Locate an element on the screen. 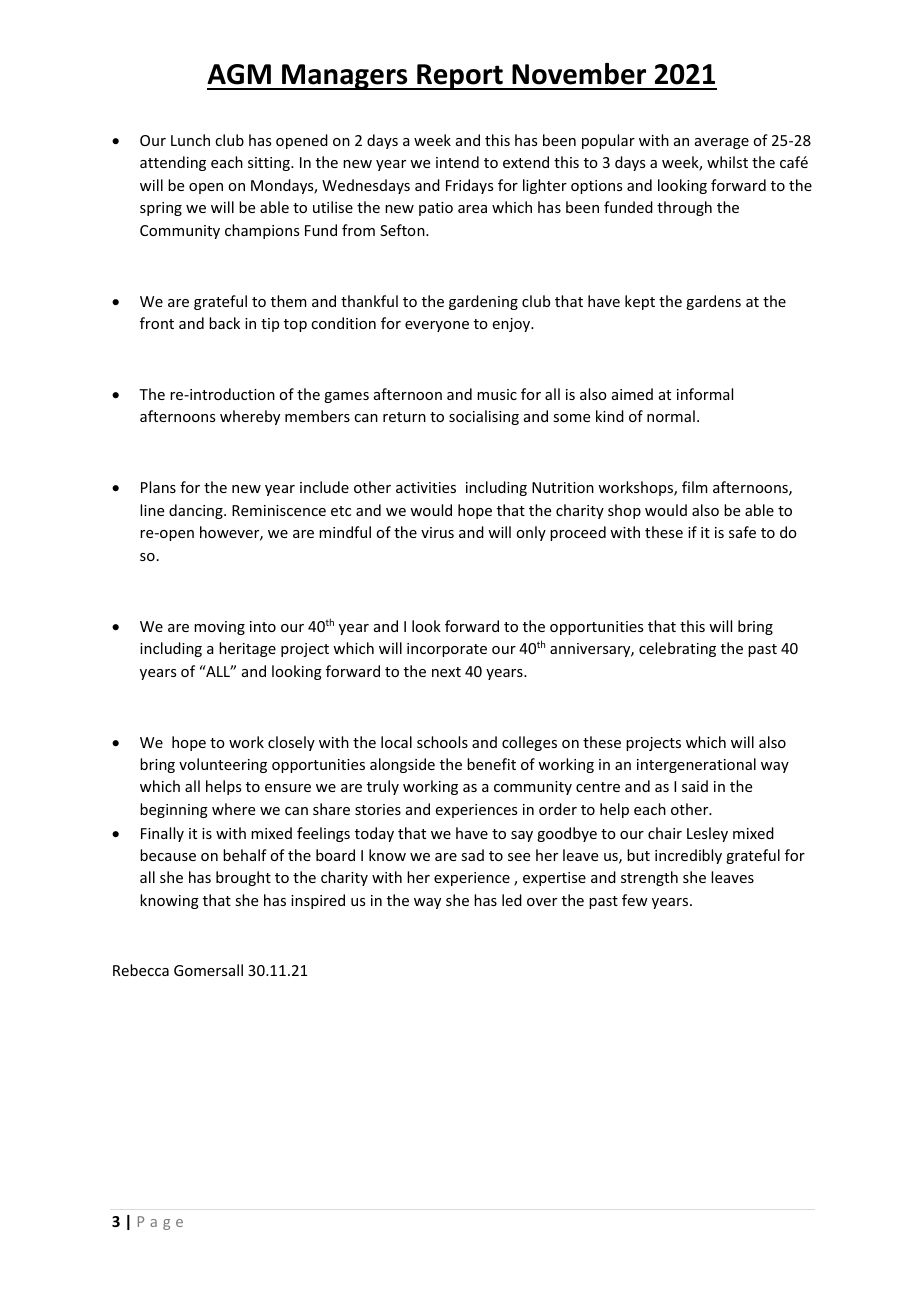 The image size is (924, 1308). led is located at coordinates (512, 900).
